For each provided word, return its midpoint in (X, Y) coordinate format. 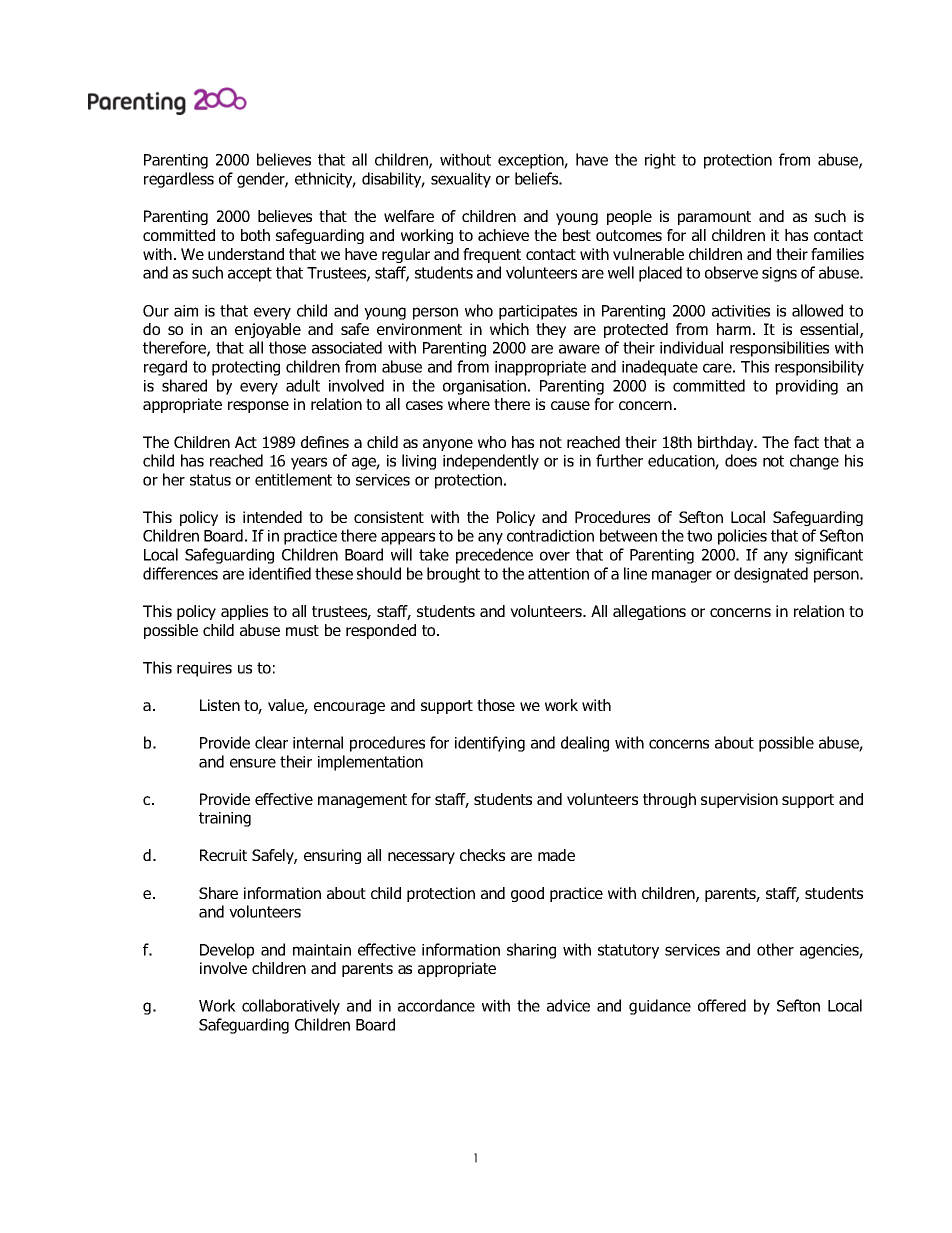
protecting (246, 368)
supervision (739, 800)
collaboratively (291, 1007)
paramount (714, 218)
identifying (490, 744)
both (255, 235)
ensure (253, 763)
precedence (494, 556)
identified (280, 573)
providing (807, 387)
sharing (531, 951)
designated (771, 575)
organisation (484, 387)
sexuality (461, 180)
